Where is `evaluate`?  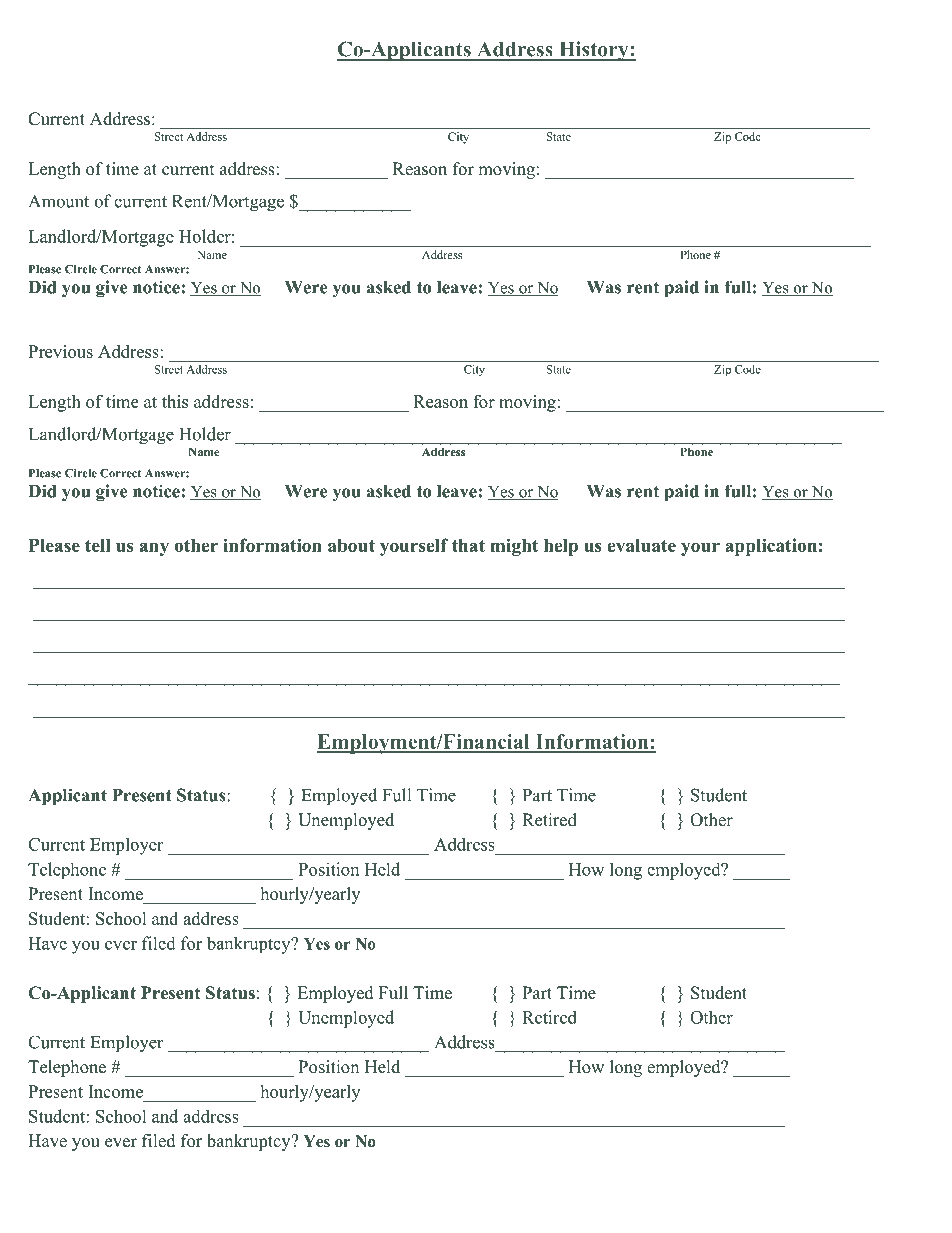
evaluate is located at coordinates (641, 545).
